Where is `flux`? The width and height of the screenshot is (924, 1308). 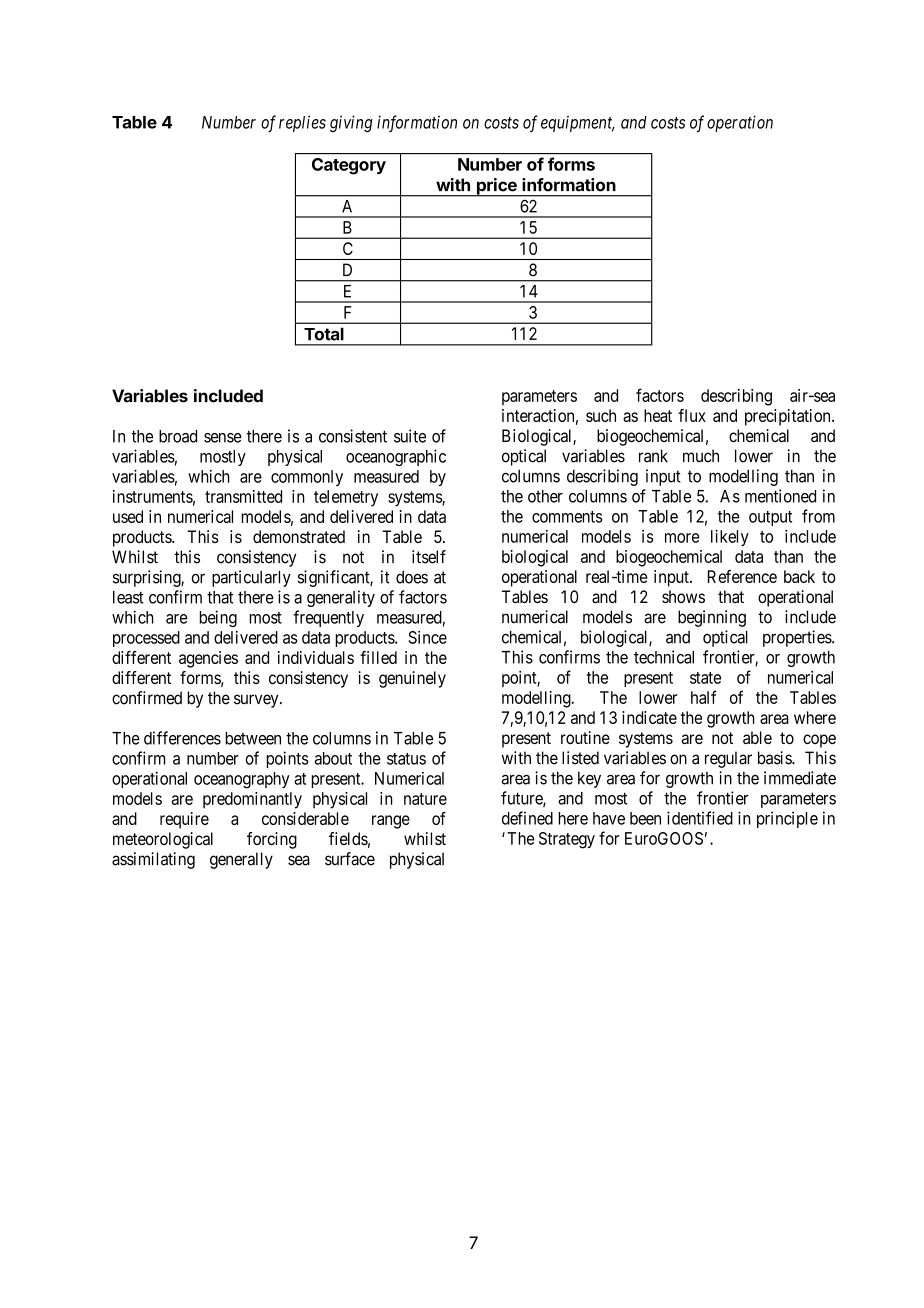
flux is located at coordinates (692, 415).
